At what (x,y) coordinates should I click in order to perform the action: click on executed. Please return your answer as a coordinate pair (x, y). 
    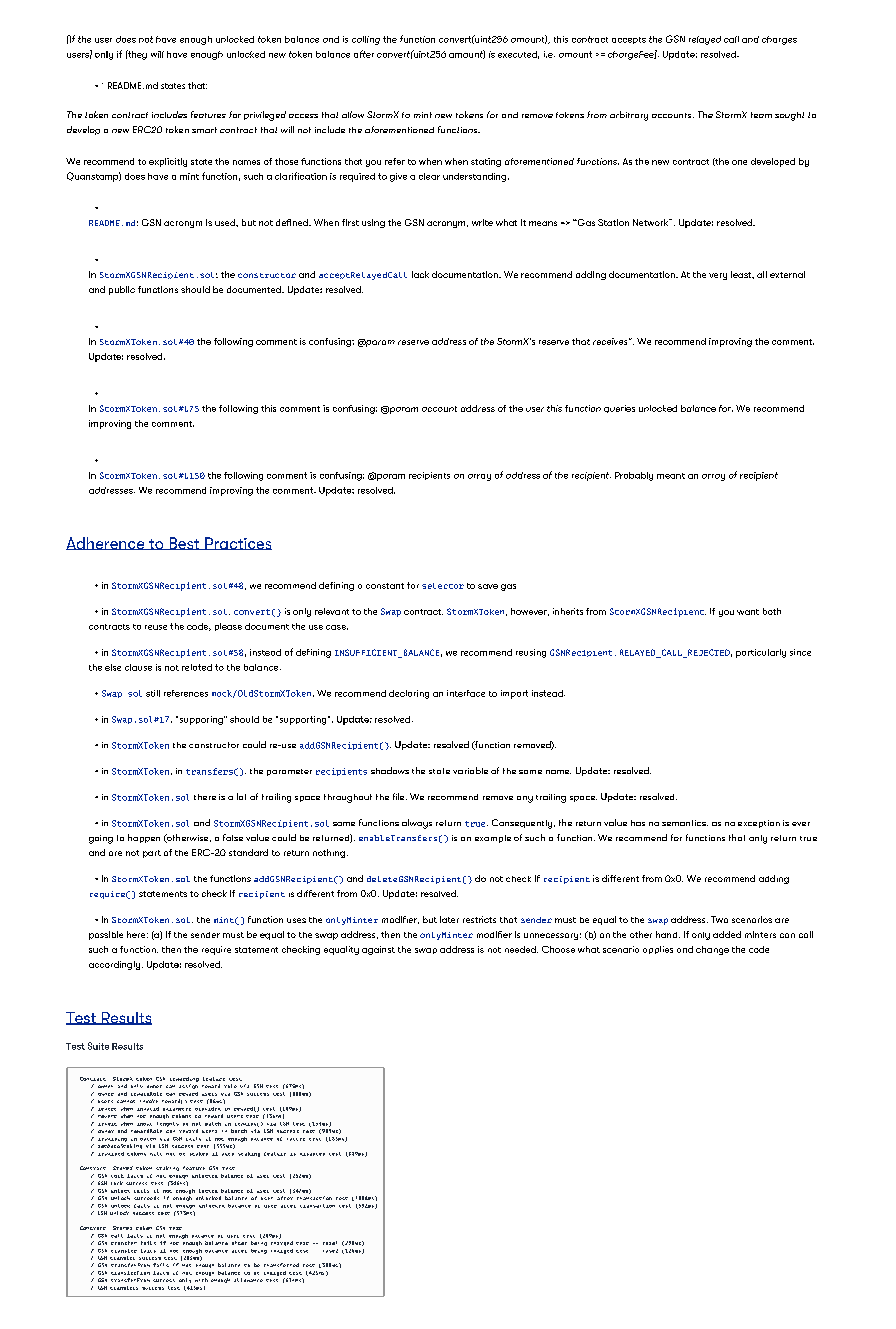
    Looking at the image, I should click on (518, 55).
